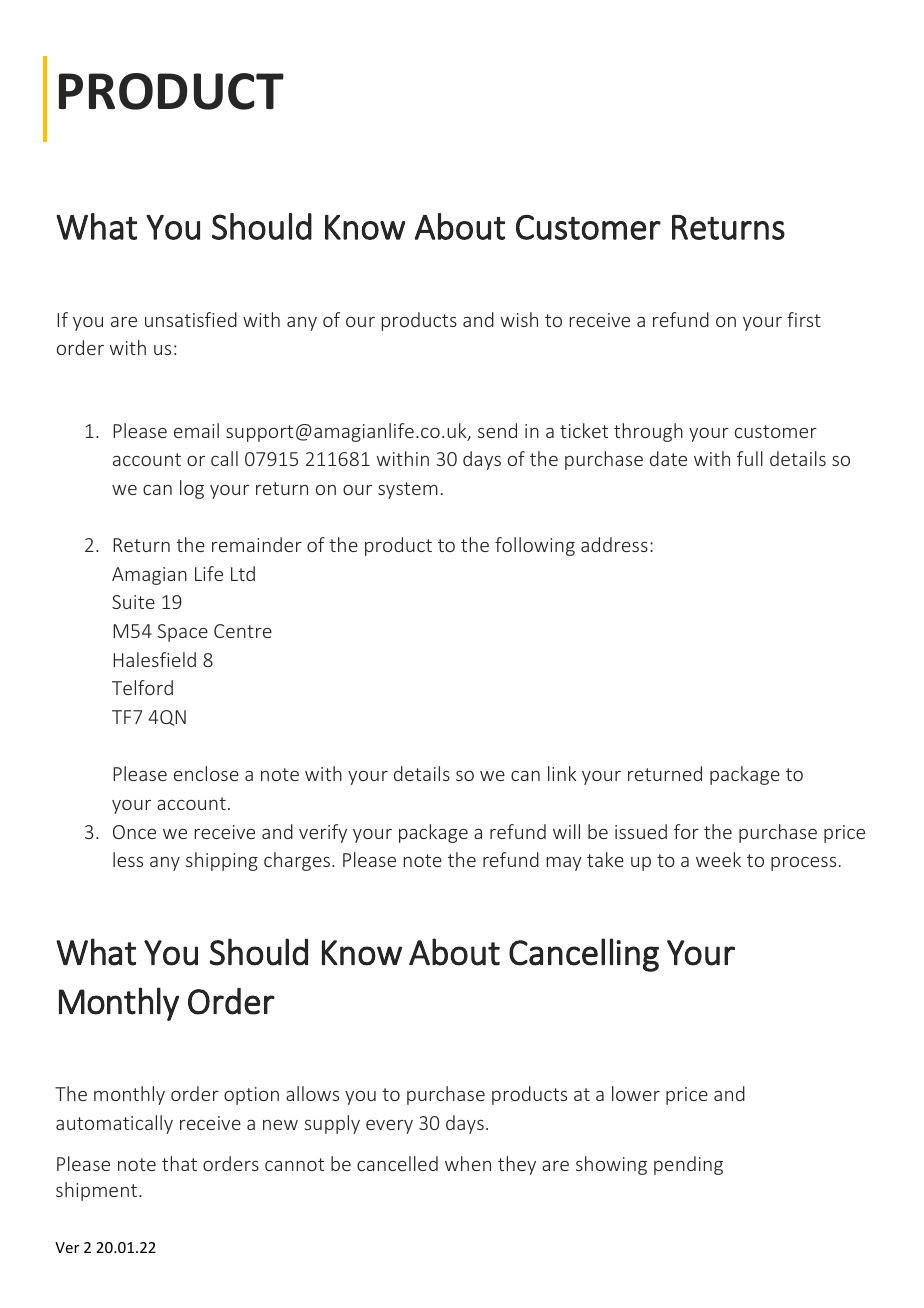 This document has width=924, height=1308. Describe the element at coordinates (562, 773) in the document. I see `link` at that location.
